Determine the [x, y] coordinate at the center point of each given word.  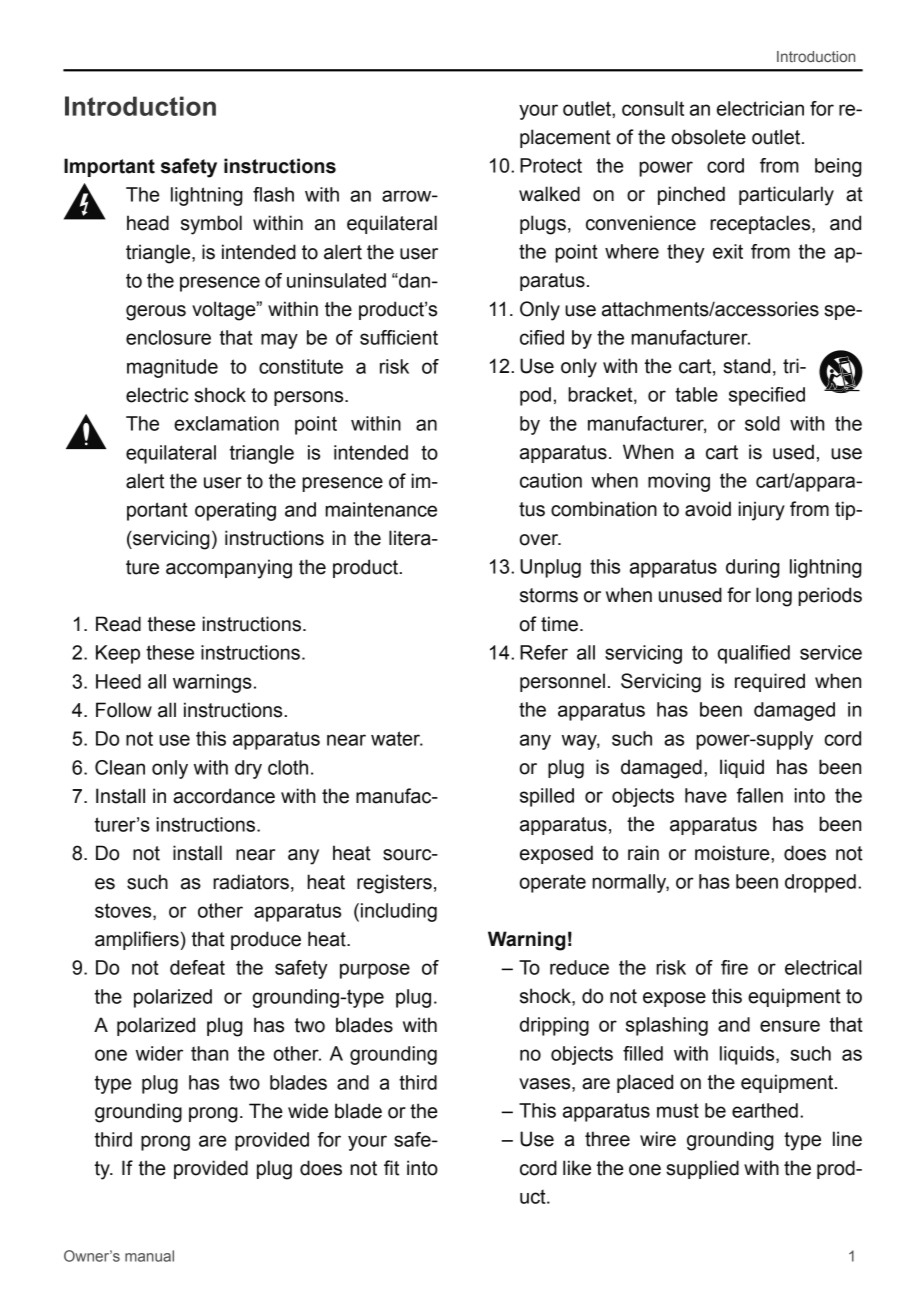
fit [391, 1168]
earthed [765, 1110]
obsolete [709, 137]
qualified [754, 654]
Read [118, 624]
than [209, 1053]
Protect [551, 165]
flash [273, 194]
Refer [544, 652]
